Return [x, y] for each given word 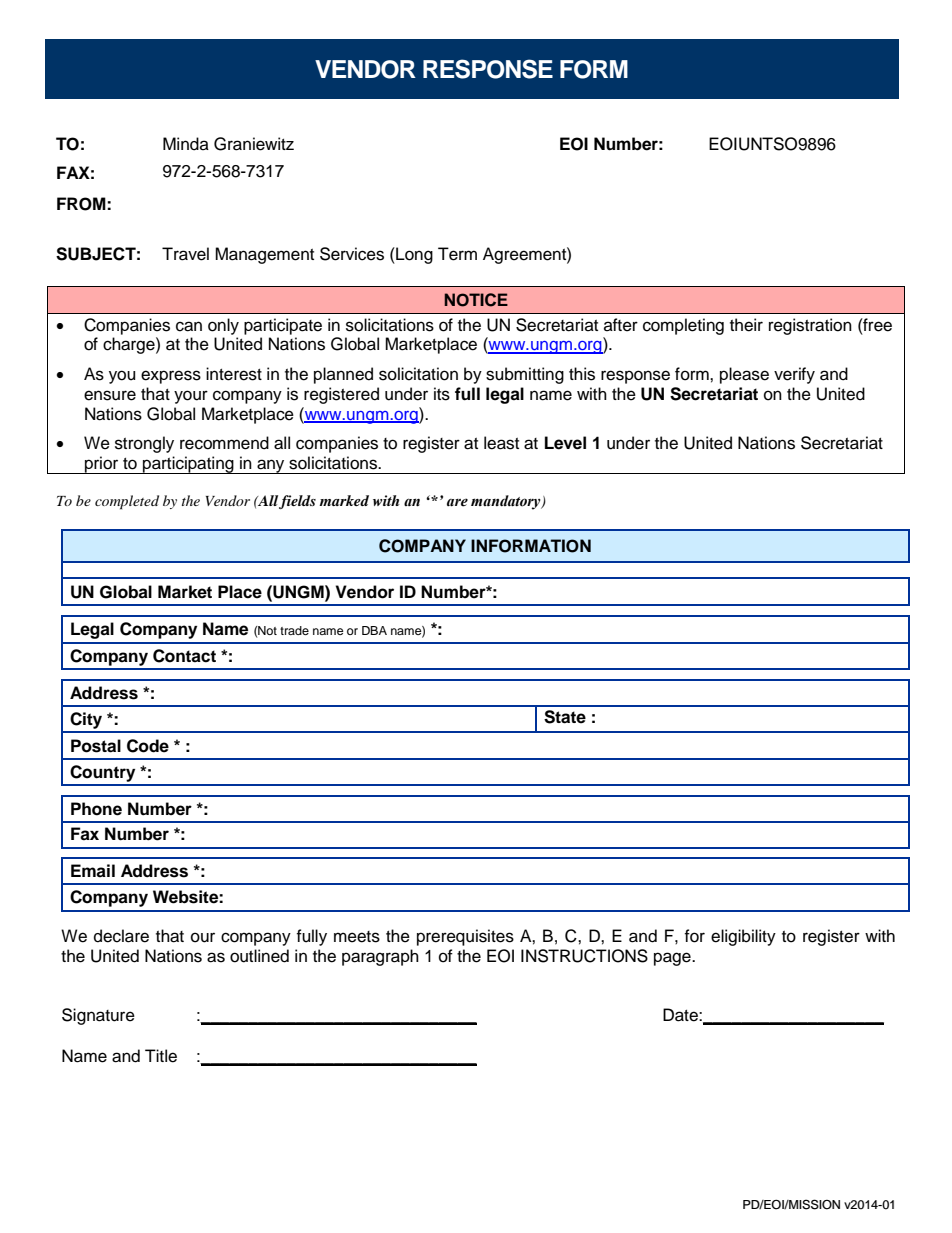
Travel [185, 254]
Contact [184, 656]
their [746, 325]
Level [565, 443]
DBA [374, 630]
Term [457, 254]
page [673, 959]
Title [161, 1056]
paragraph [380, 957]
